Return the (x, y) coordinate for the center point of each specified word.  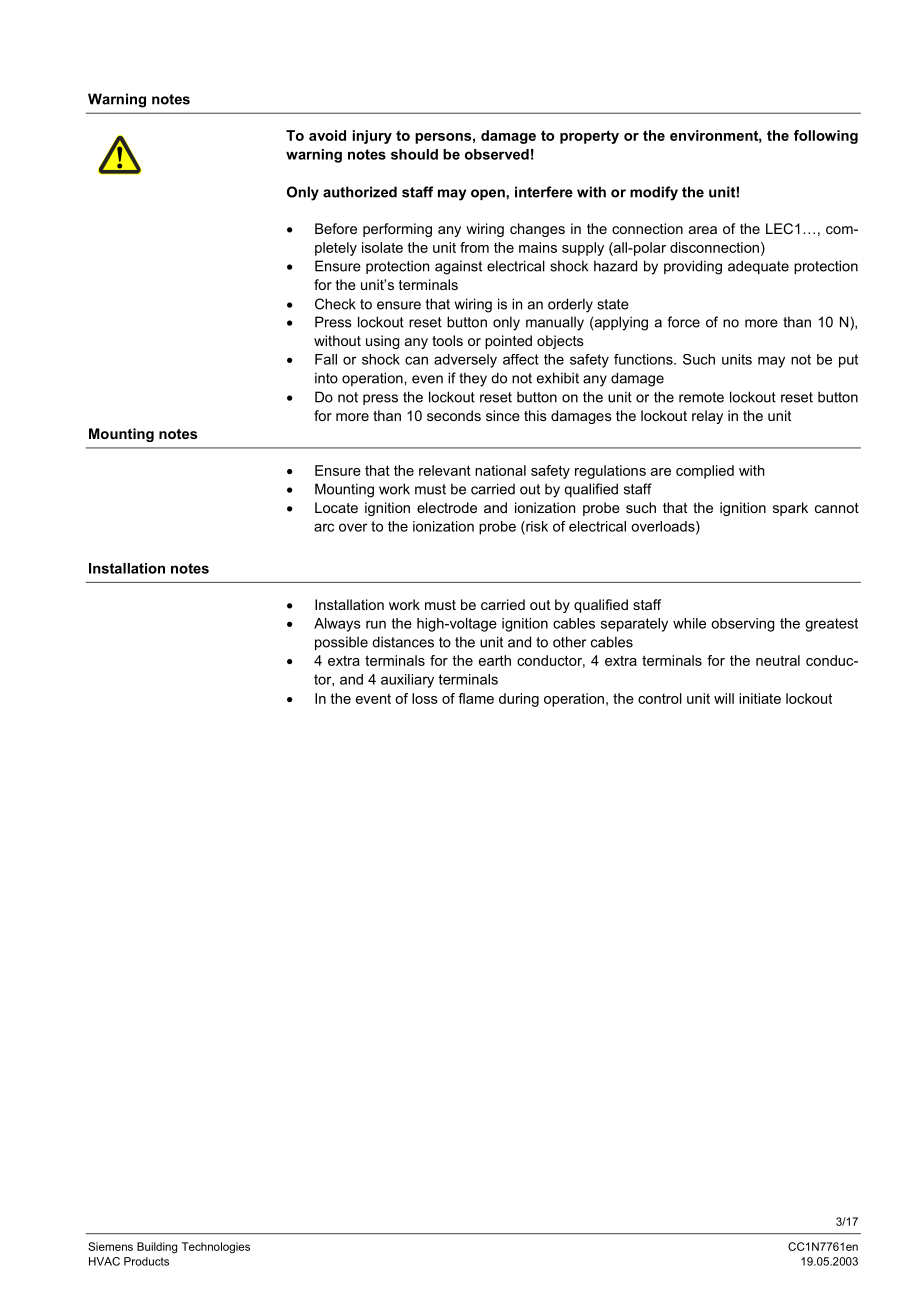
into (326, 378)
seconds (454, 415)
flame (476, 698)
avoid (327, 135)
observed (497, 154)
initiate (760, 698)
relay (707, 417)
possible (341, 643)
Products (146, 1261)
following (826, 137)
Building (157, 1247)
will (724, 698)
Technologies (216, 1247)
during (519, 700)
